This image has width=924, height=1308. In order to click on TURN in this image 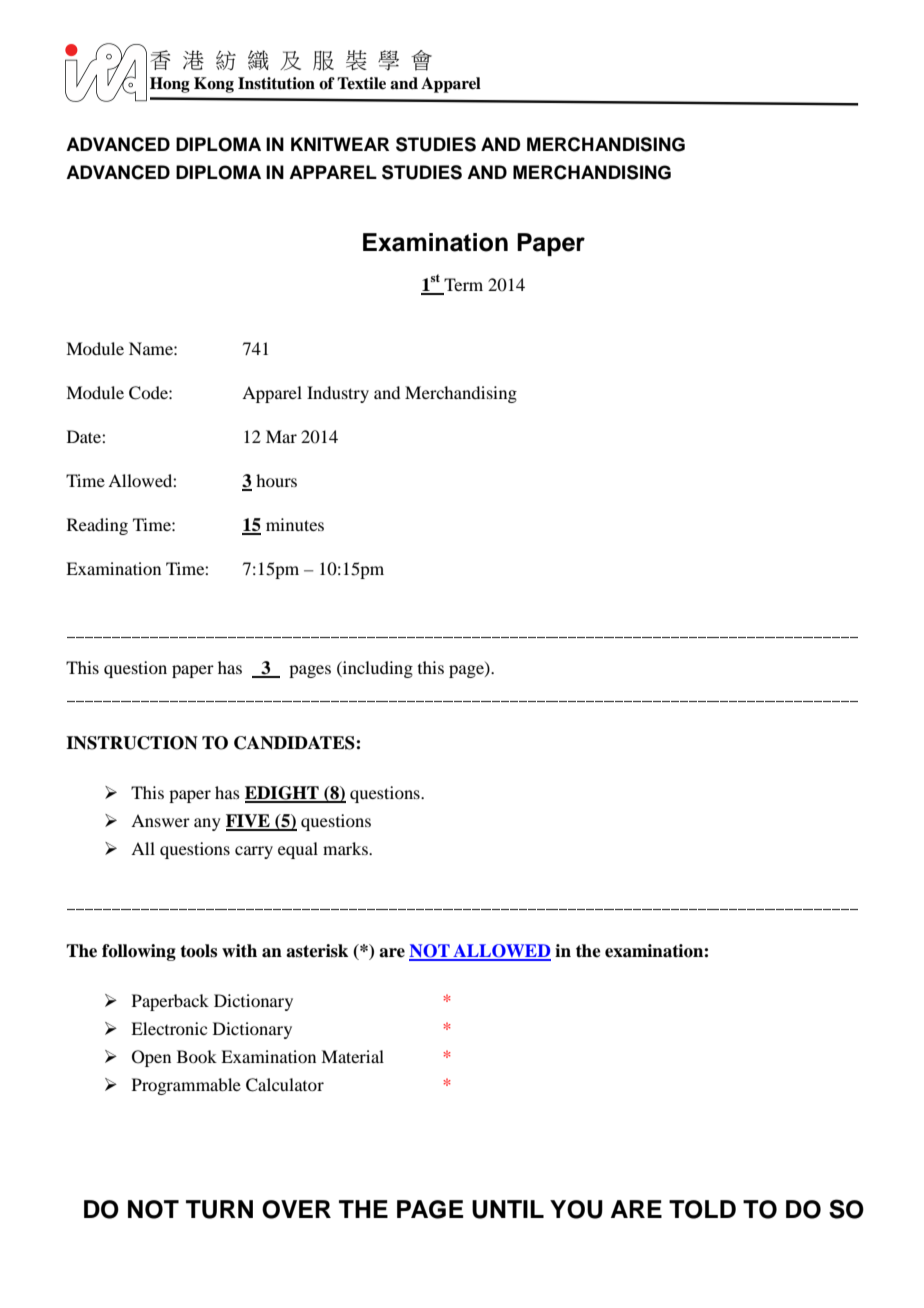, I will do `click(219, 1209)`.
